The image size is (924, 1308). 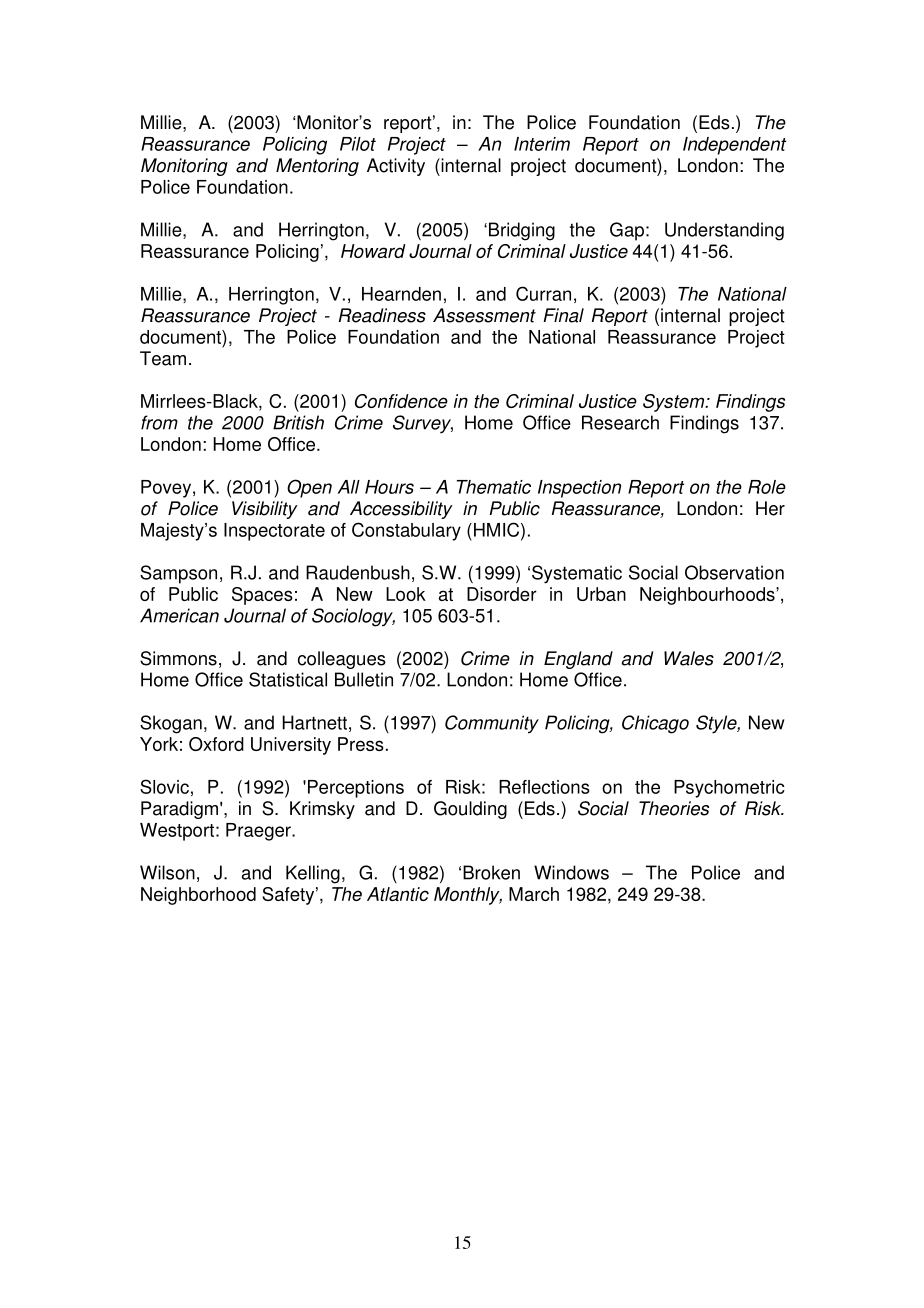 I want to click on Statistical, so click(x=288, y=679).
